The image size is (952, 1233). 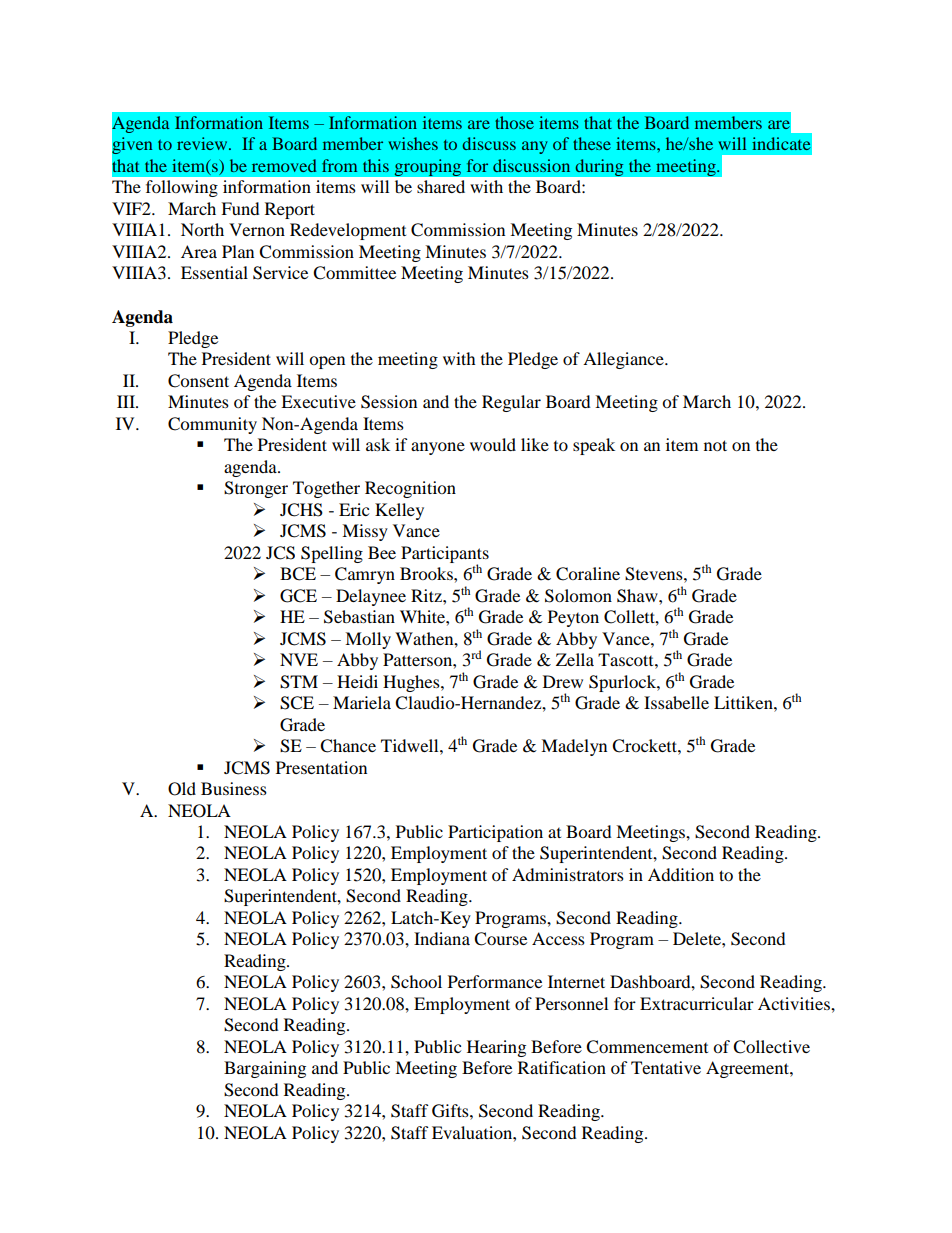 What do you see at coordinates (624, 360) in the image?
I see `Allegiance` at bounding box center [624, 360].
